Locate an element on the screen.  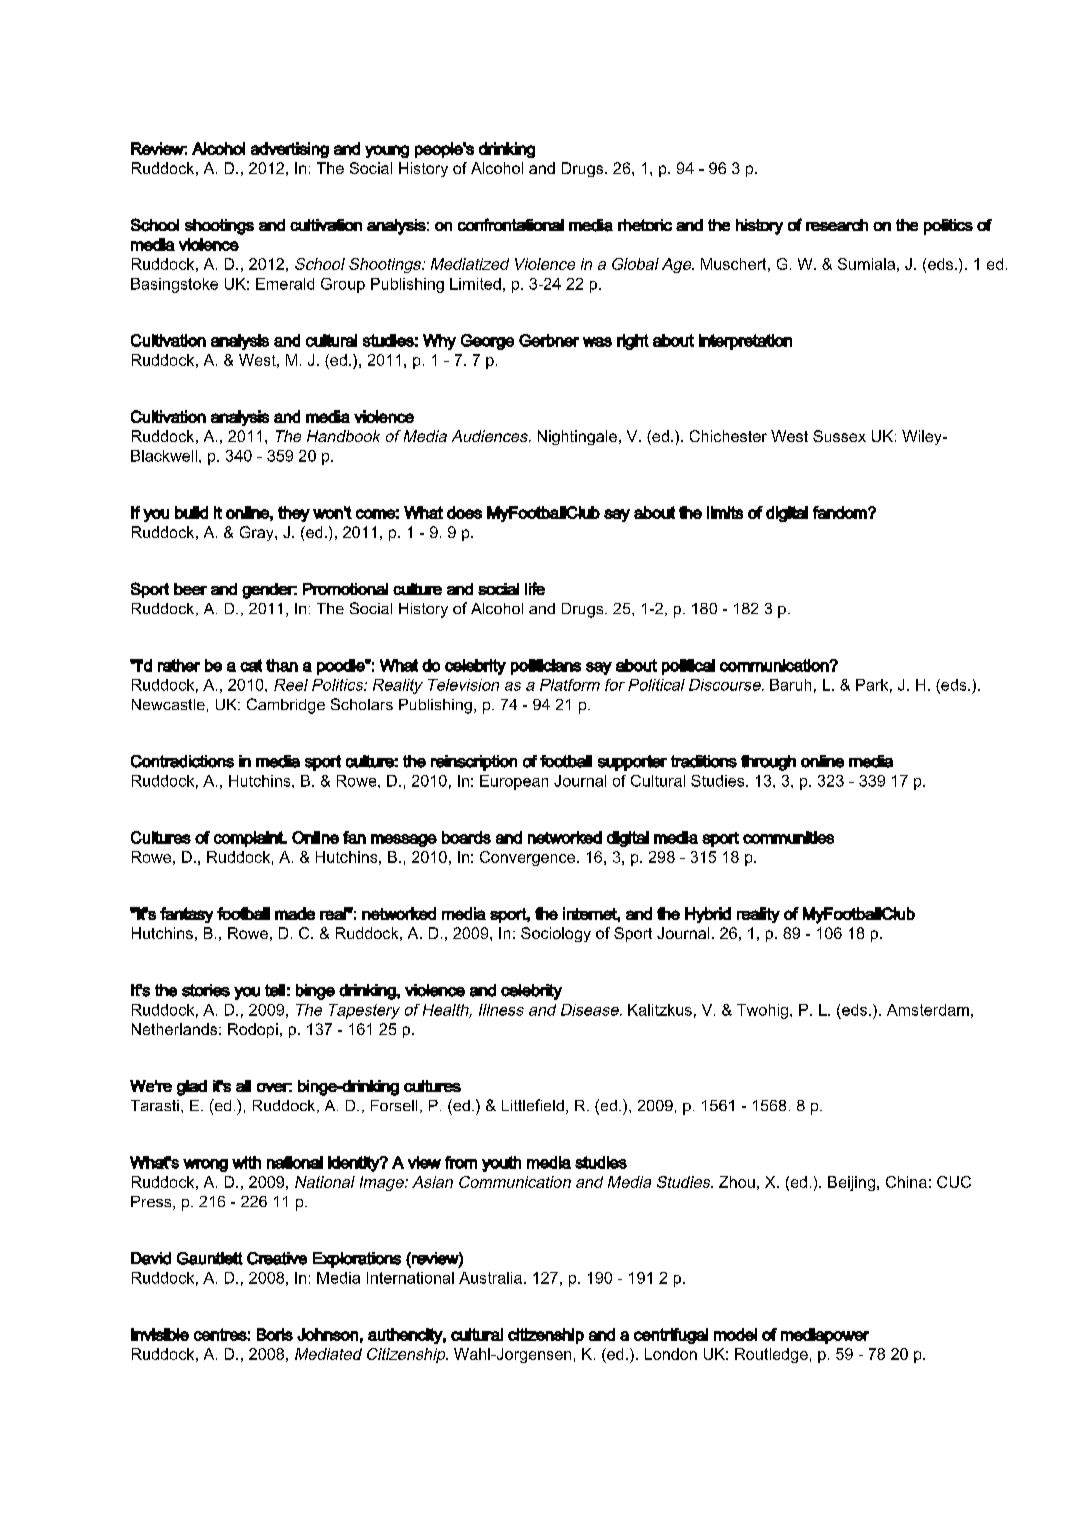
confrontational is located at coordinates (511, 224).
